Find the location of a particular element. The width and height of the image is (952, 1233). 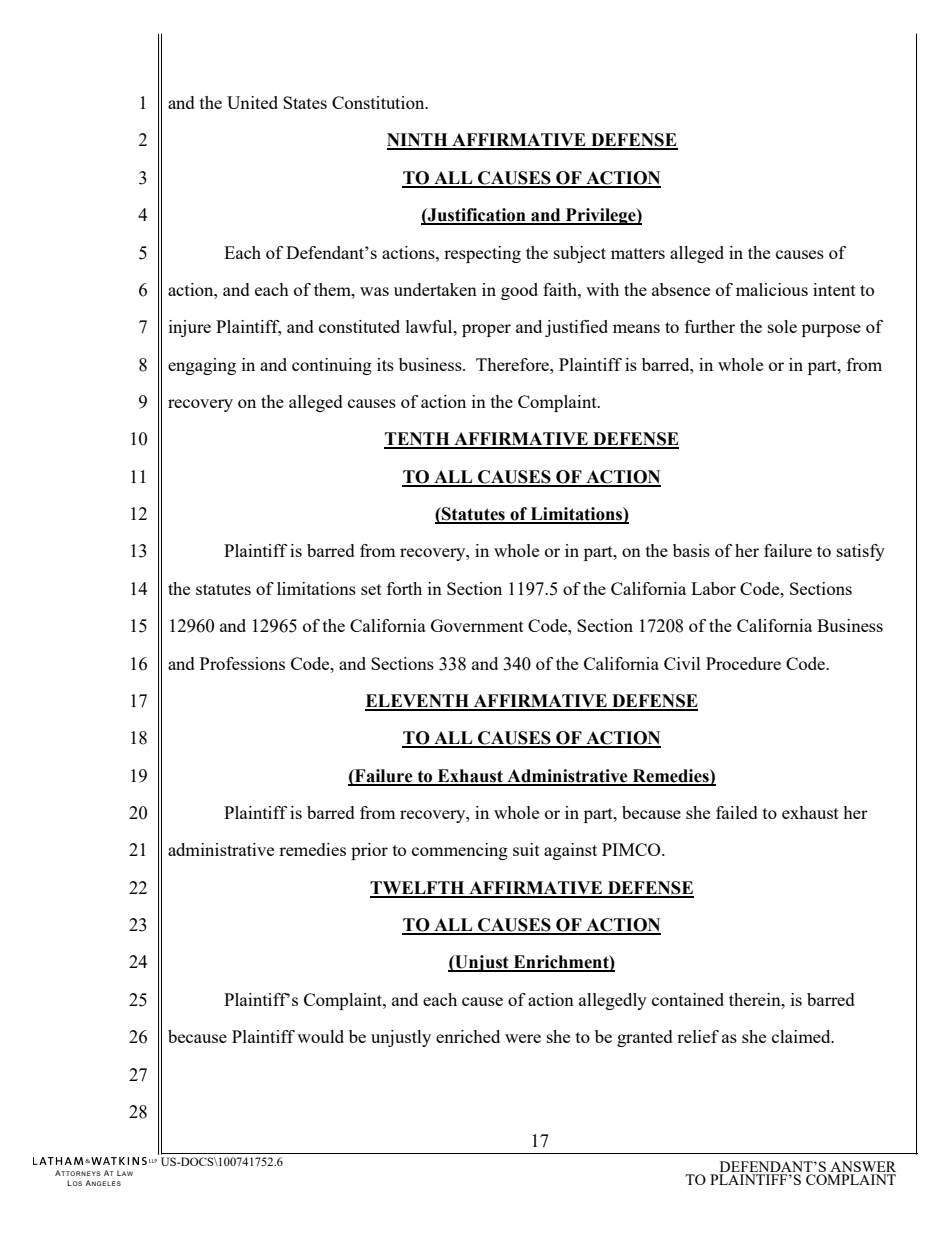

continuing is located at coordinates (332, 366).
